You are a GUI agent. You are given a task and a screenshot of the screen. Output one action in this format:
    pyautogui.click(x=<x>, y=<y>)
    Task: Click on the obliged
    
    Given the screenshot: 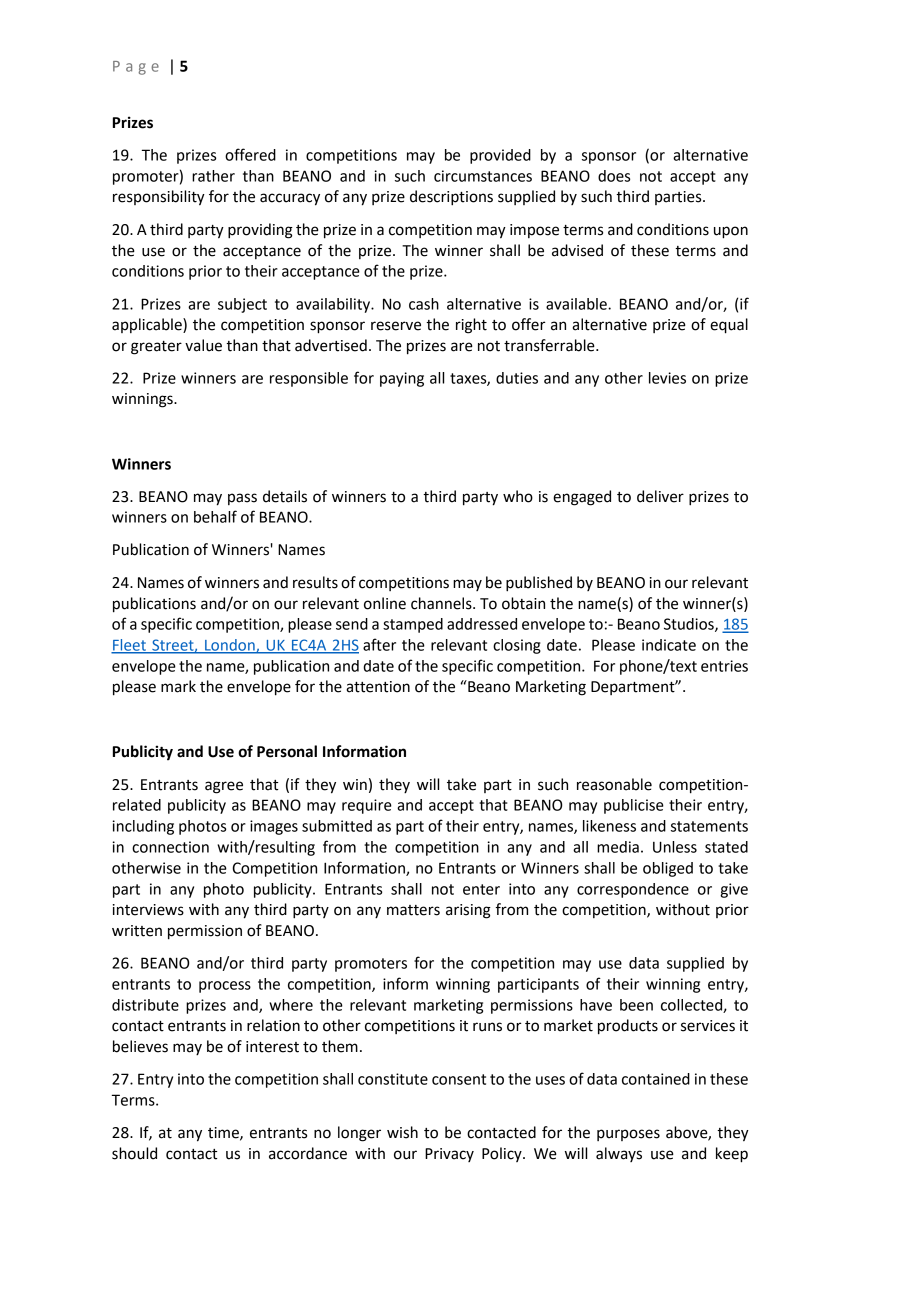 What is the action you would take?
    pyautogui.click(x=668, y=869)
